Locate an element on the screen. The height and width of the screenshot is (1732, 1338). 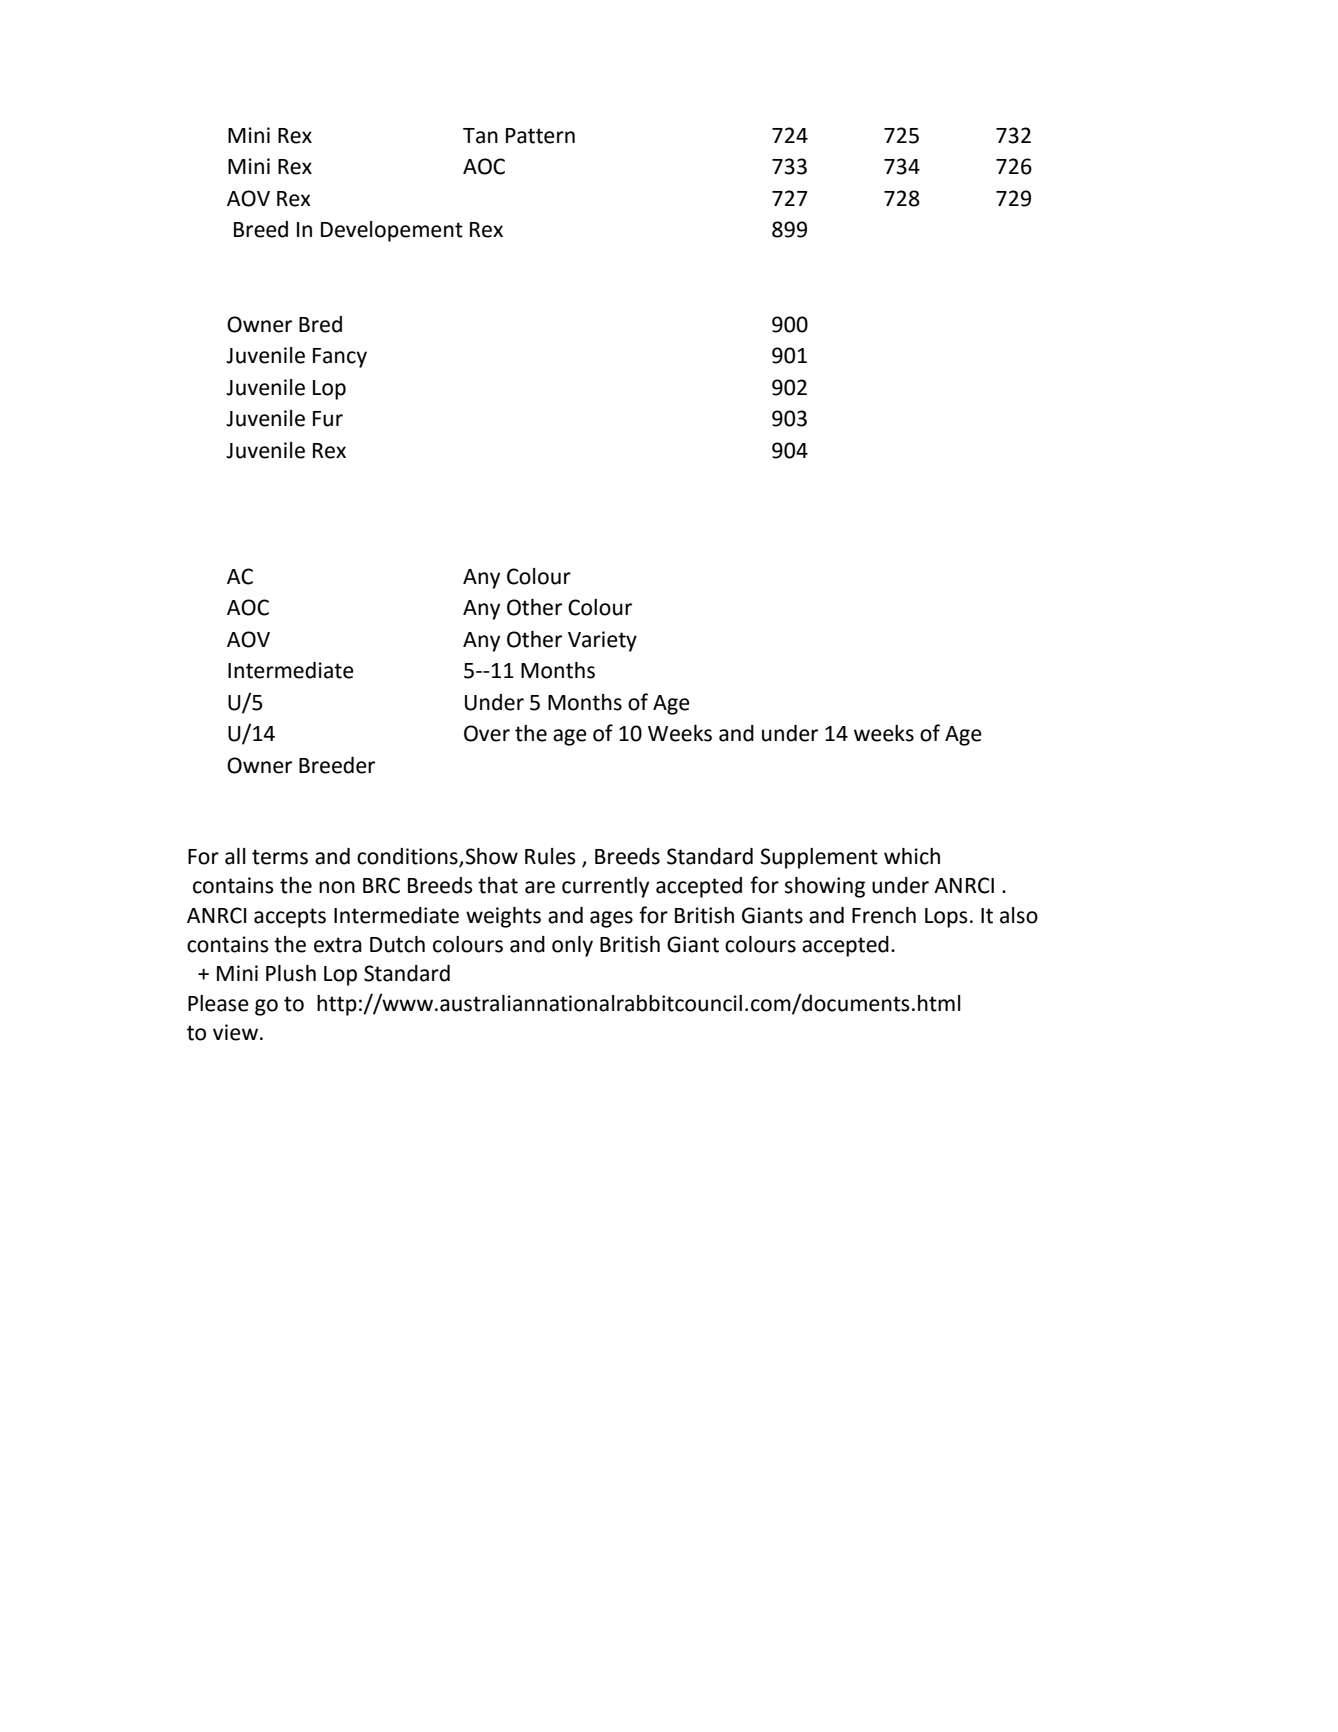
Rules is located at coordinates (550, 856).
